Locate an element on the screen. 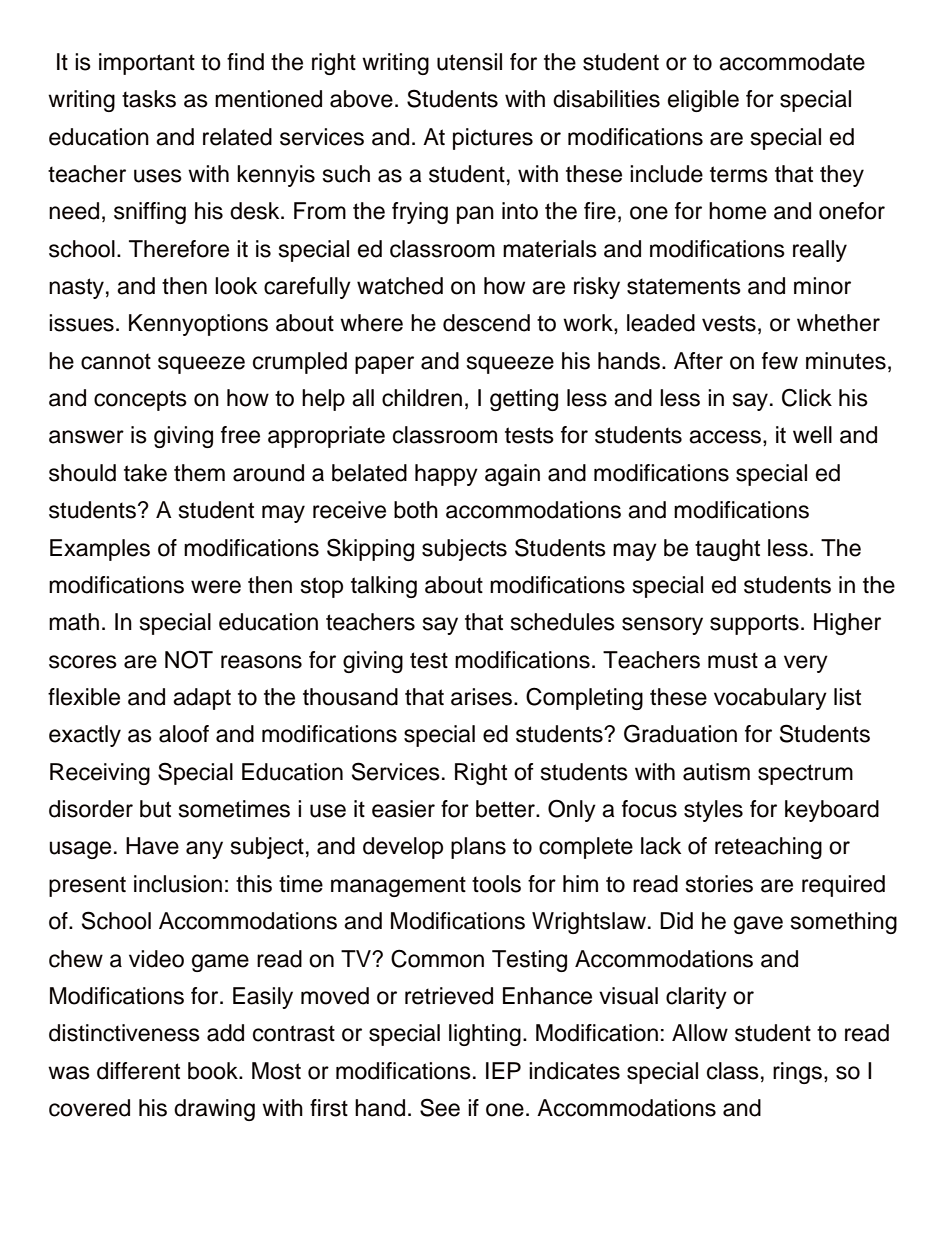 The width and height of the screenshot is (952, 1233). were is located at coordinates (216, 587).
